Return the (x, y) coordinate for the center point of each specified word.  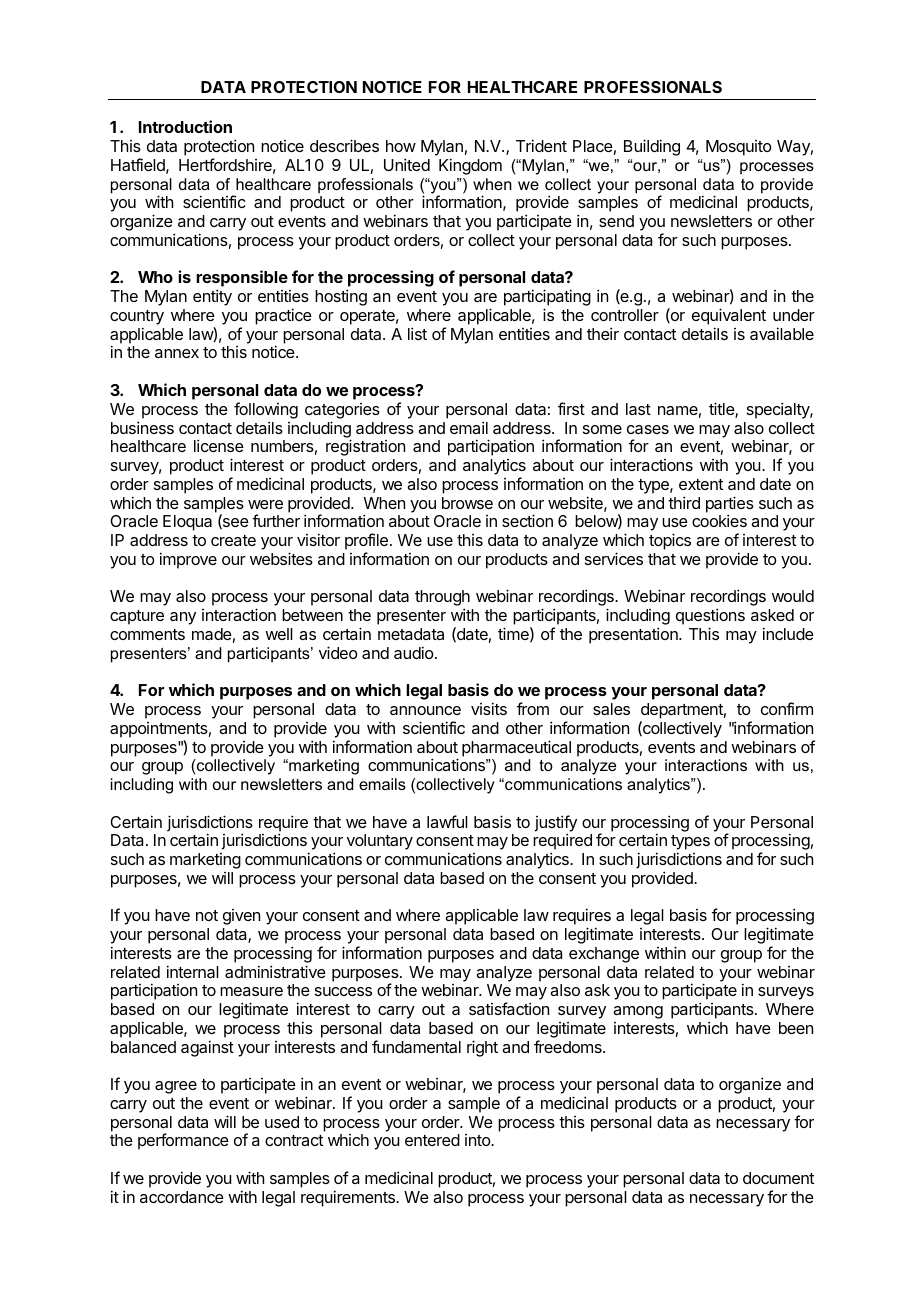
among (638, 1012)
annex (177, 353)
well (279, 634)
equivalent (729, 316)
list (417, 333)
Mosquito (739, 148)
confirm (787, 708)
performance (183, 1141)
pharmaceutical (516, 748)
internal (193, 971)
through (442, 599)
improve (188, 560)
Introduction (185, 126)
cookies (719, 520)
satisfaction (509, 1008)
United (407, 164)
